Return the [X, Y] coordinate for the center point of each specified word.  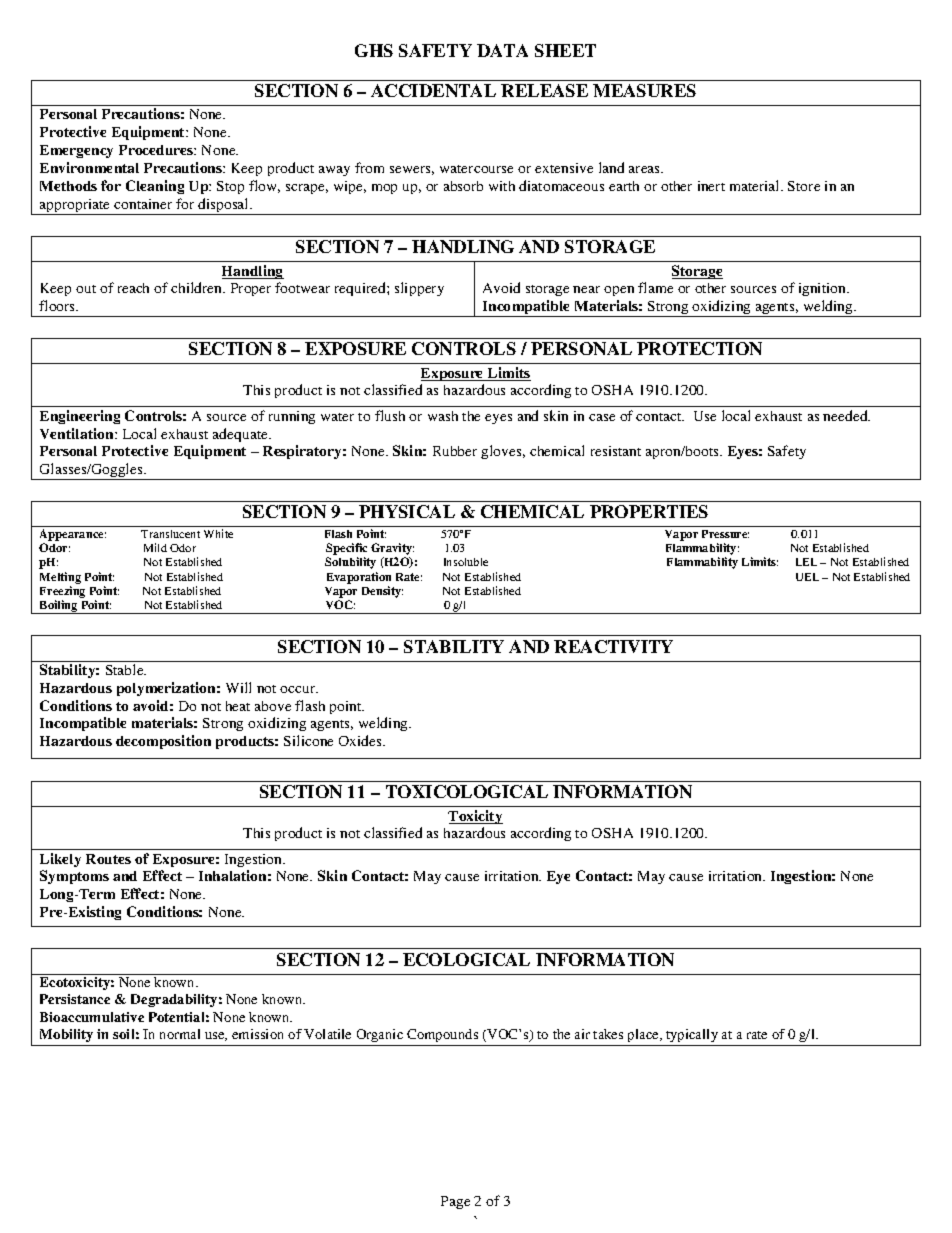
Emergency [76, 151]
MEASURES [644, 90]
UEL [807, 577]
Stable [126, 669]
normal [180, 1034]
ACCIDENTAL [433, 90]
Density [382, 592]
